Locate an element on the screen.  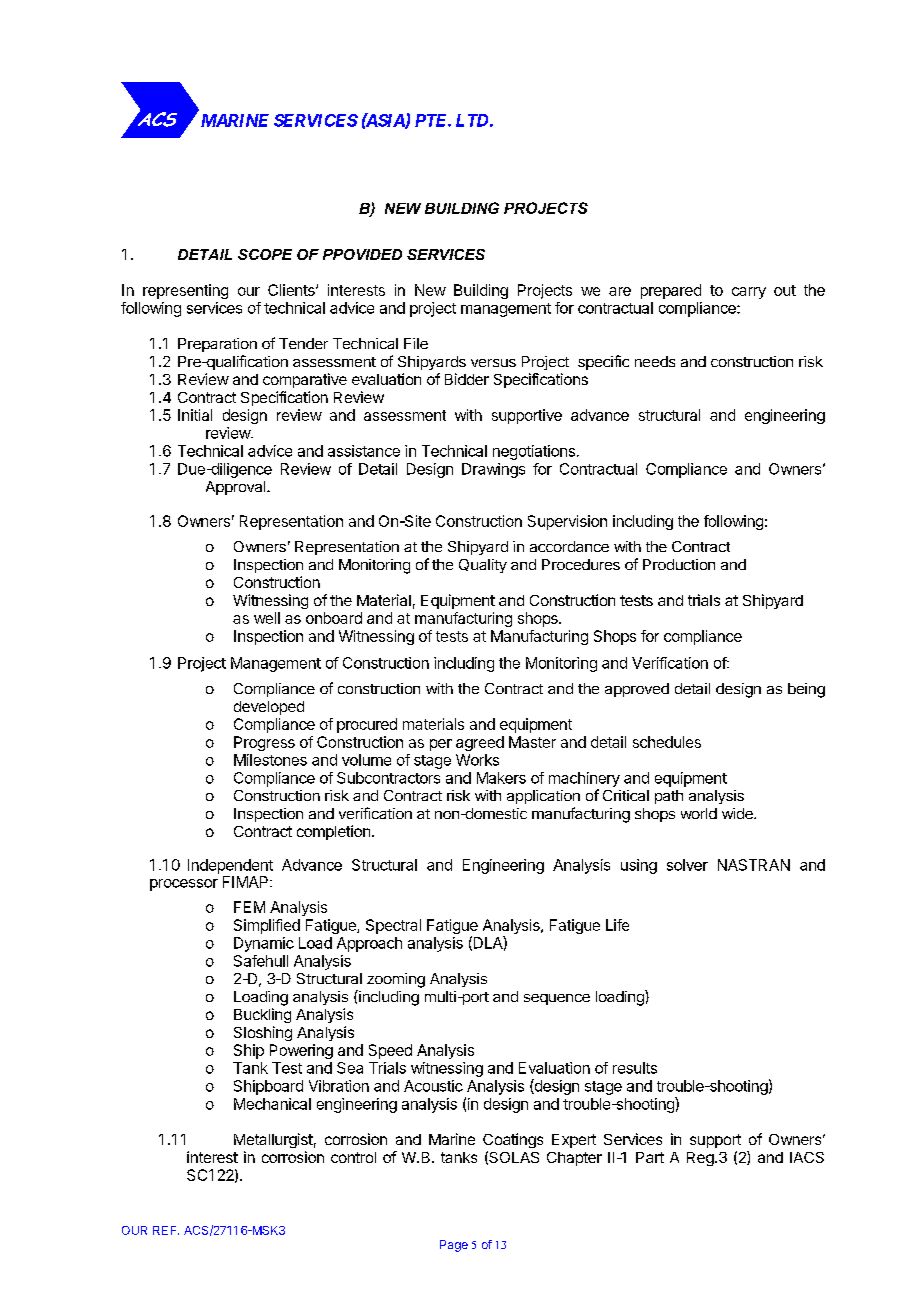
results is located at coordinates (635, 1068).
